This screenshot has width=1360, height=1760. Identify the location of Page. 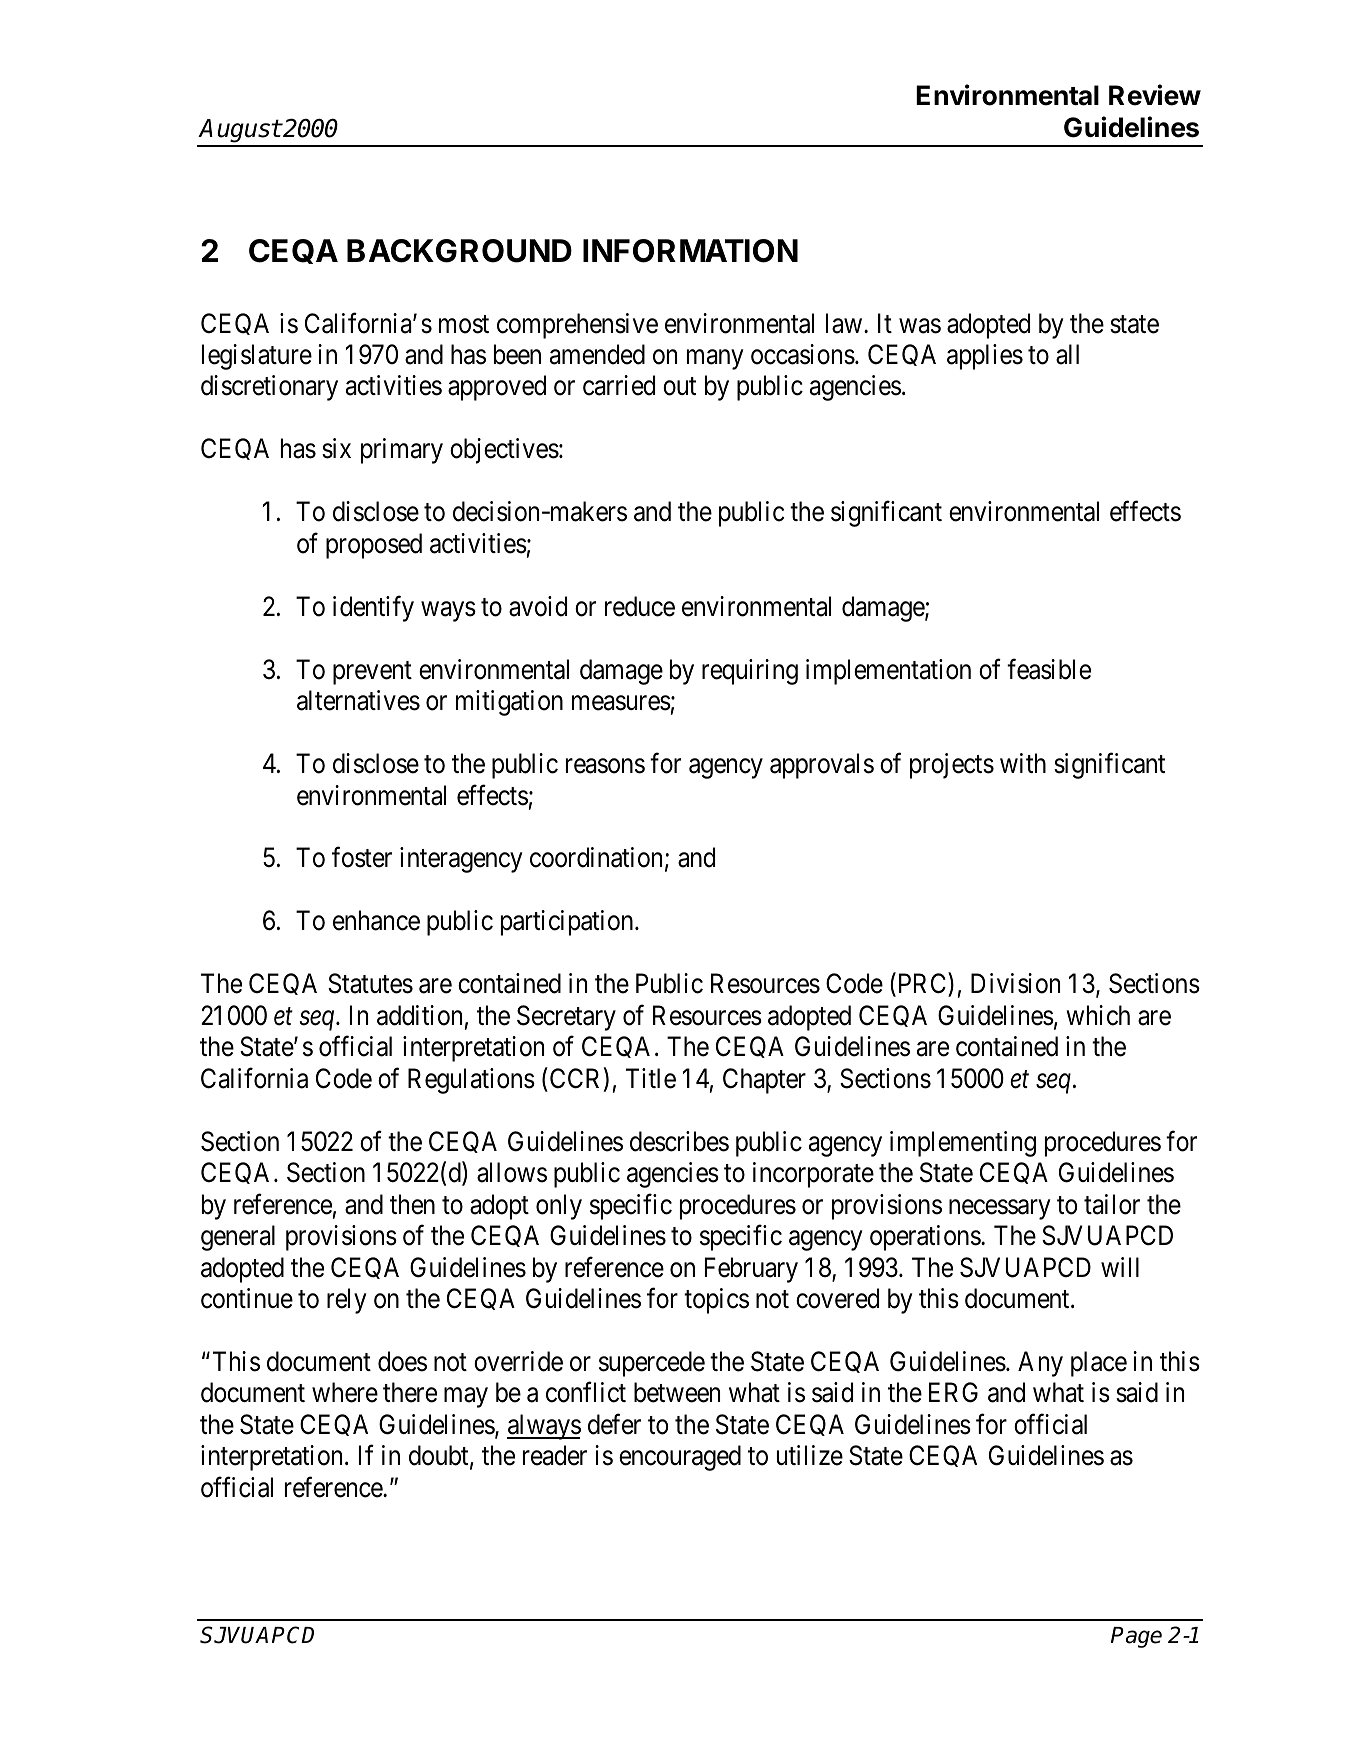
(1136, 1637).
